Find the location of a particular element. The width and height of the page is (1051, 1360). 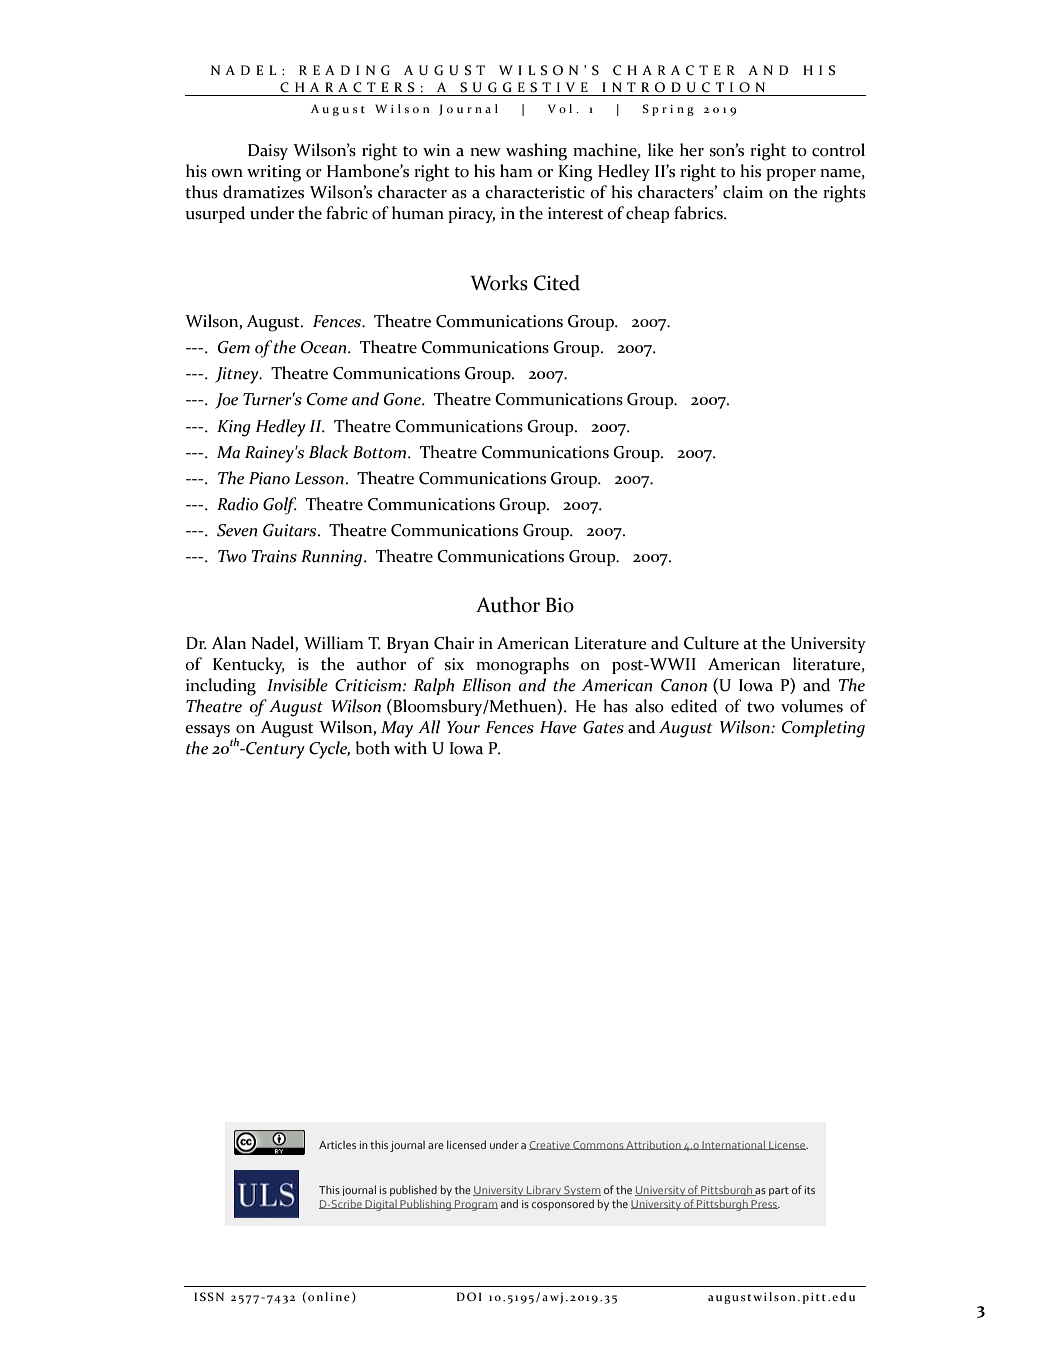

online is located at coordinates (329, 1296).
